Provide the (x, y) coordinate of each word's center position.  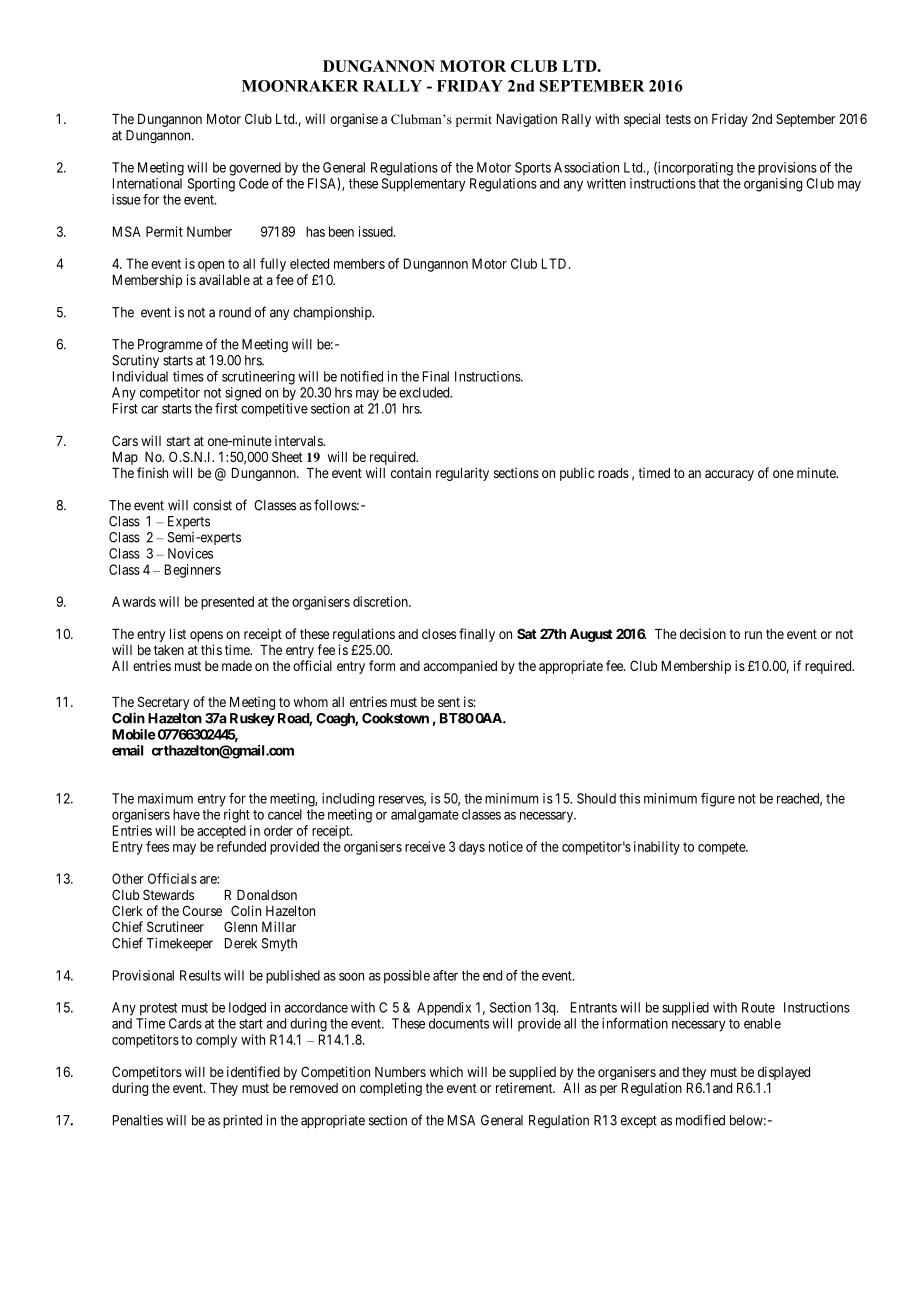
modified (700, 1120)
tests (678, 119)
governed (255, 169)
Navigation (527, 120)
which (446, 1071)
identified (253, 1071)
